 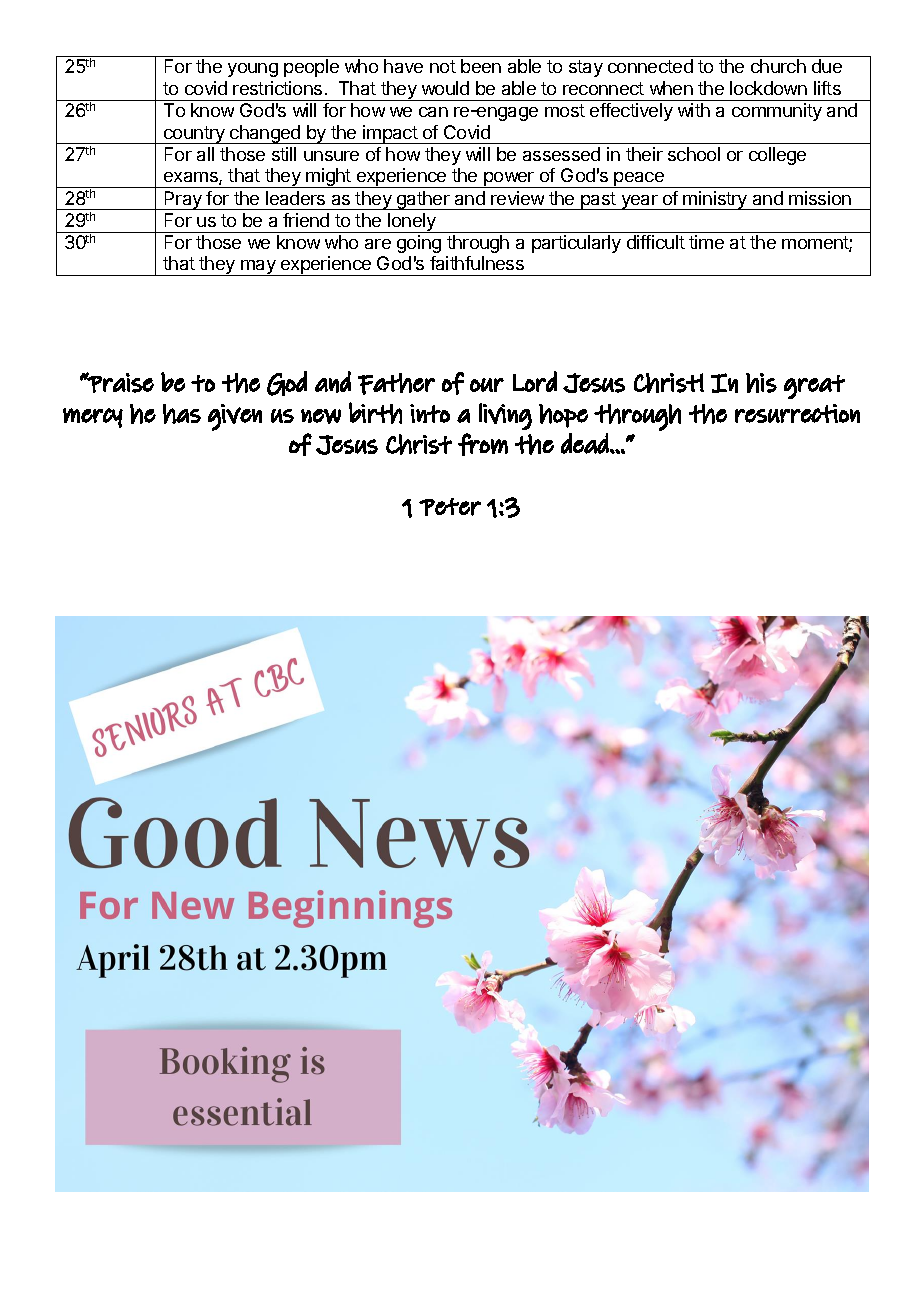 What do you see at coordinates (258, 268) in the screenshot?
I see `may` at bounding box center [258, 268].
